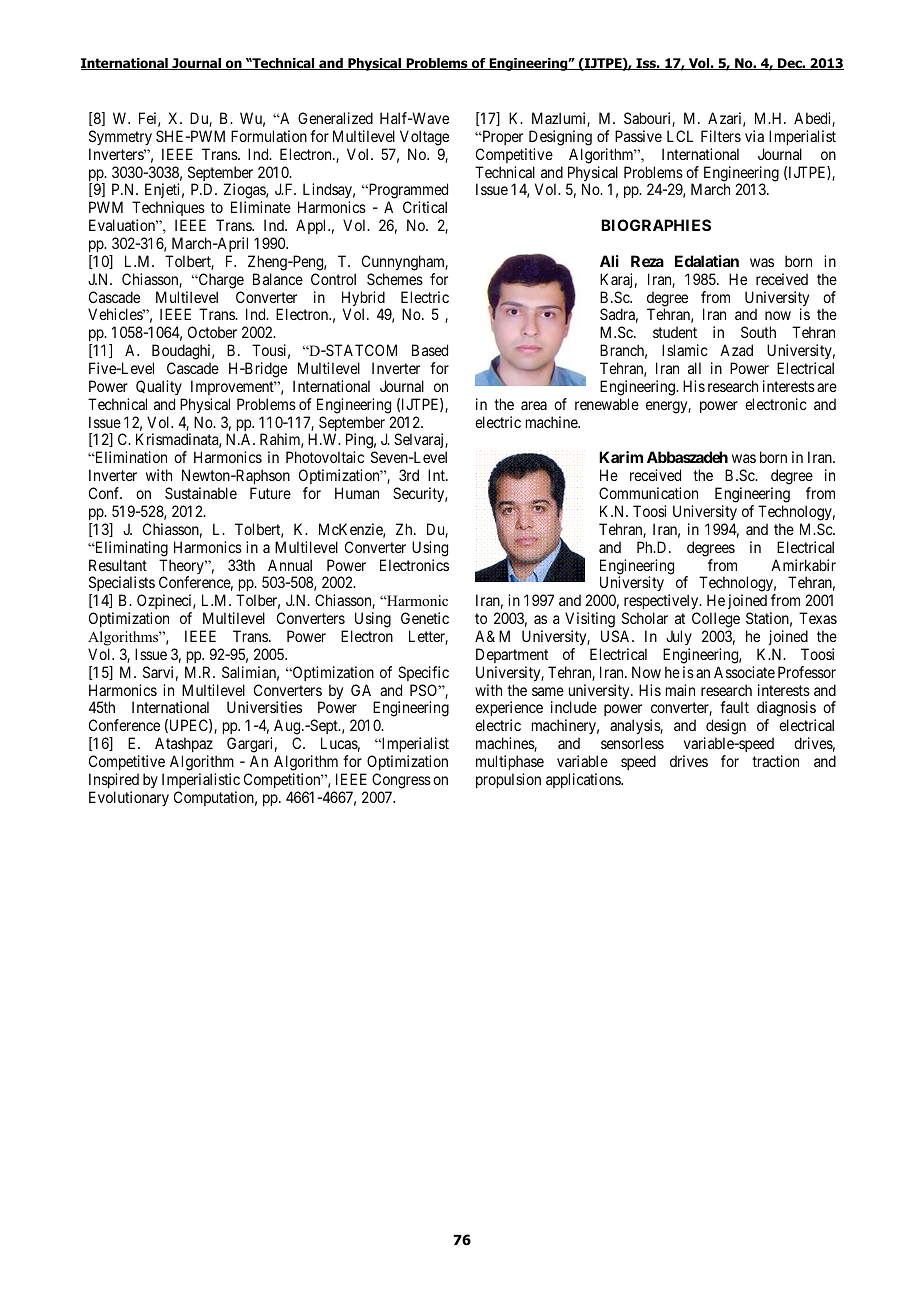 The width and height of the screenshot is (924, 1308). Describe the element at coordinates (129, 798) in the screenshot. I see `Evolutionary` at that location.
